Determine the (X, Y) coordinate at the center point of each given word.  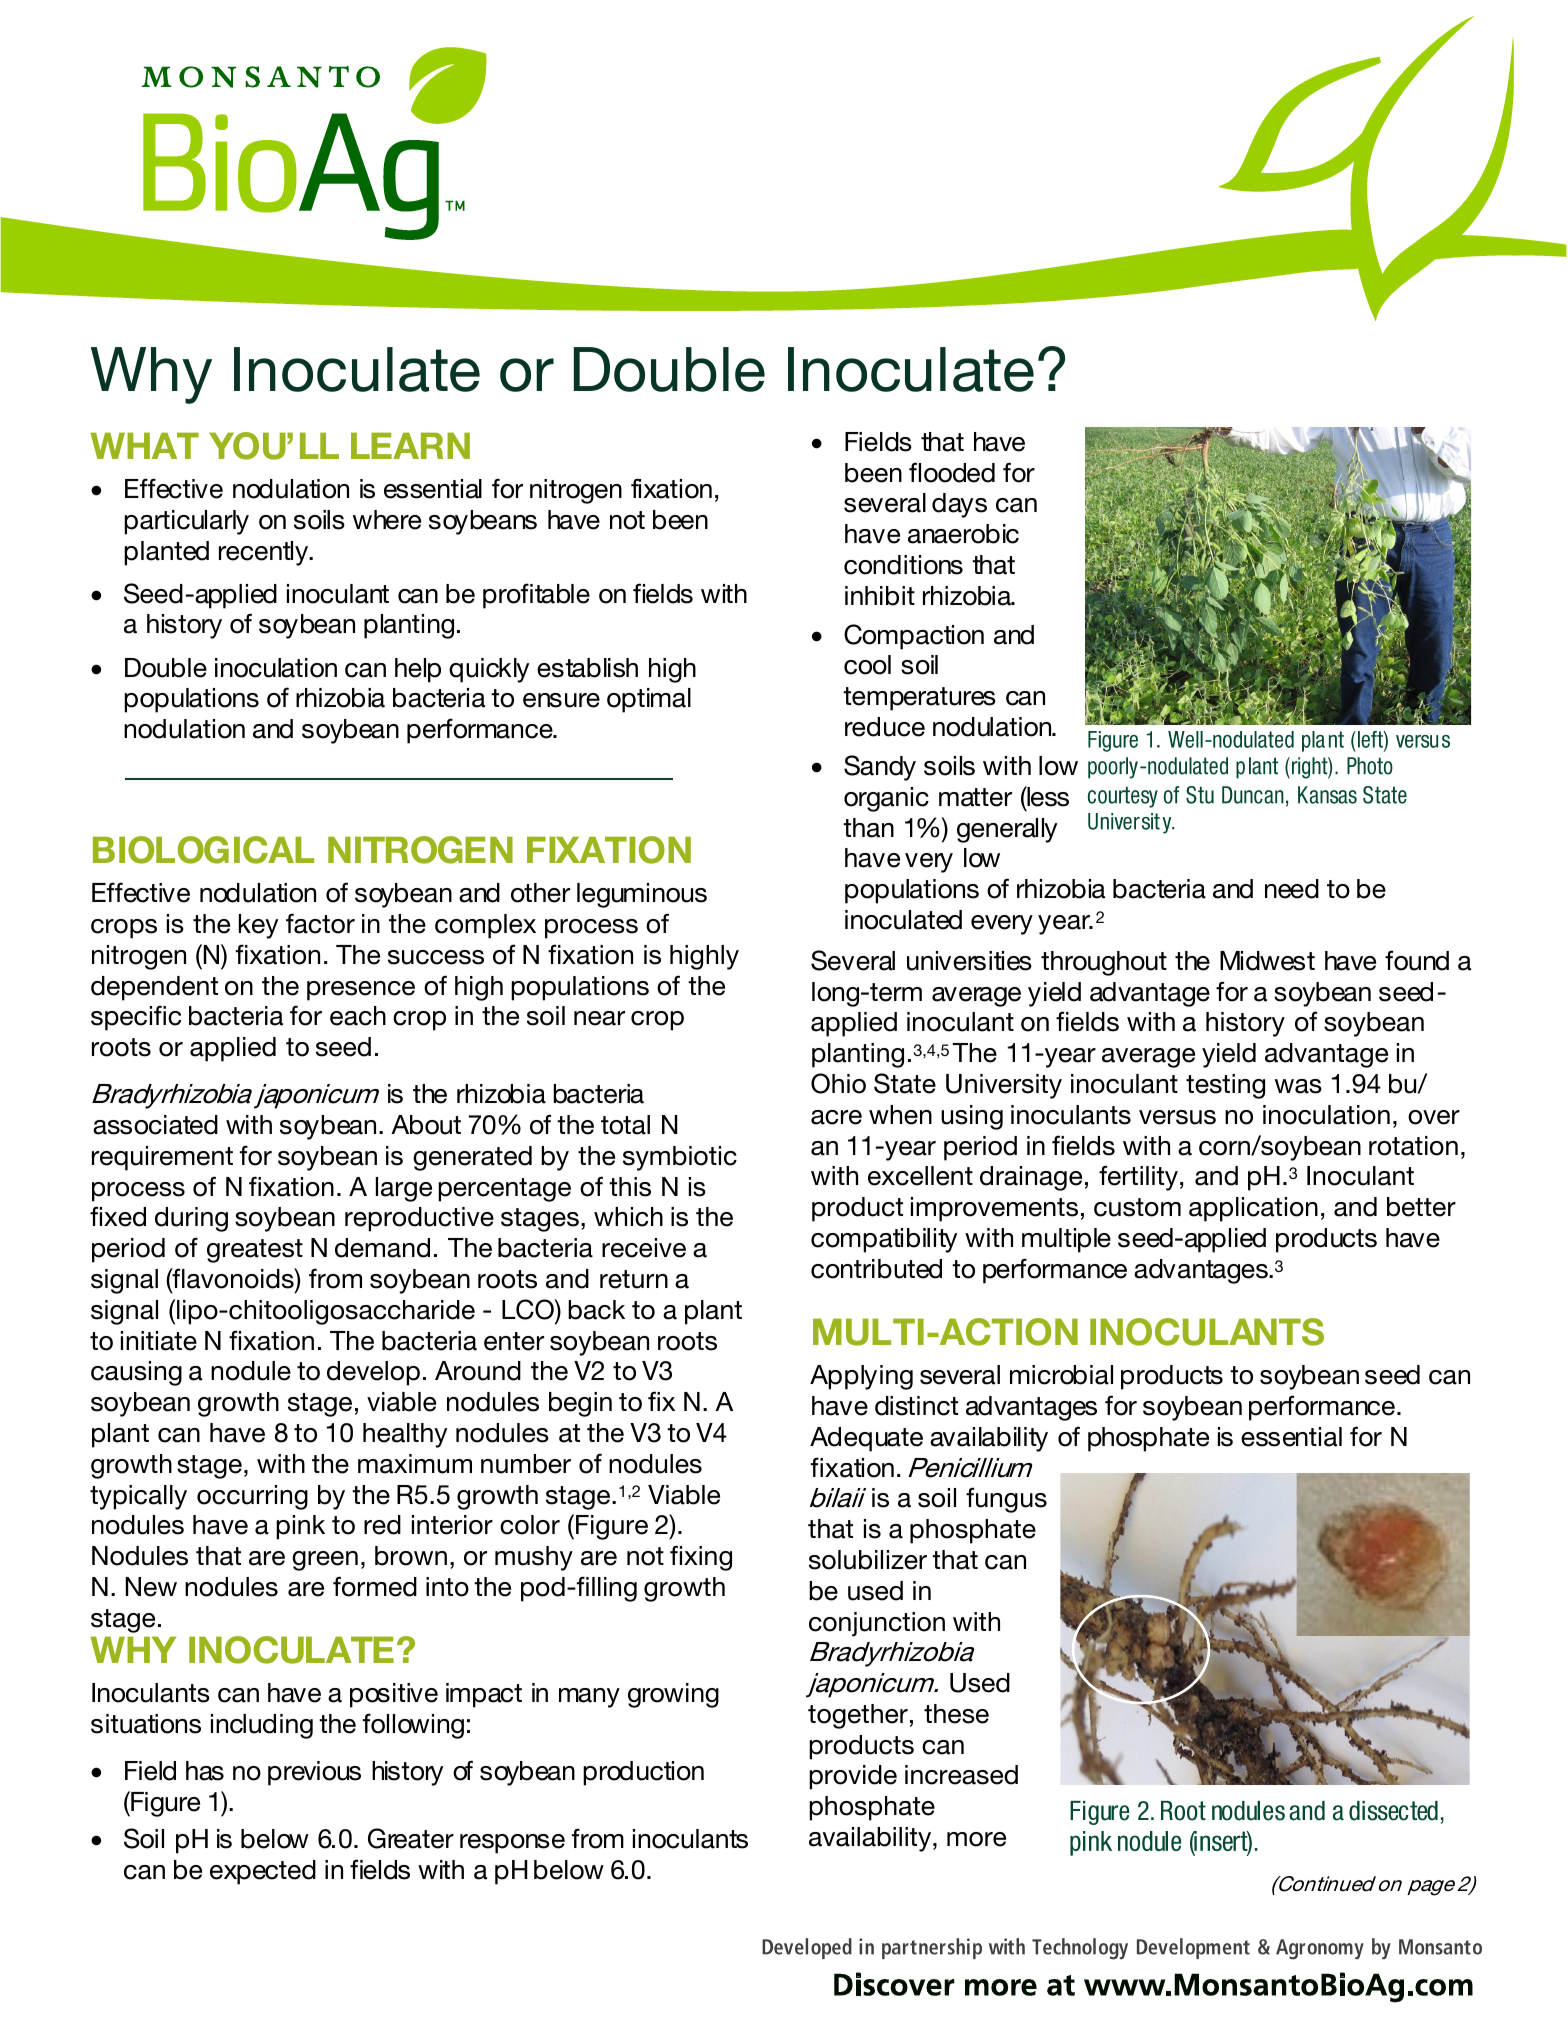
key (258, 926)
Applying (861, 1377)
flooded (952, 472)
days (959, 505)
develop (373, 1373)
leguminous (642, 895)
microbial (1061, 1375)
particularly (186, 522)
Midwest (1267, 961)
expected (263, 1872)
